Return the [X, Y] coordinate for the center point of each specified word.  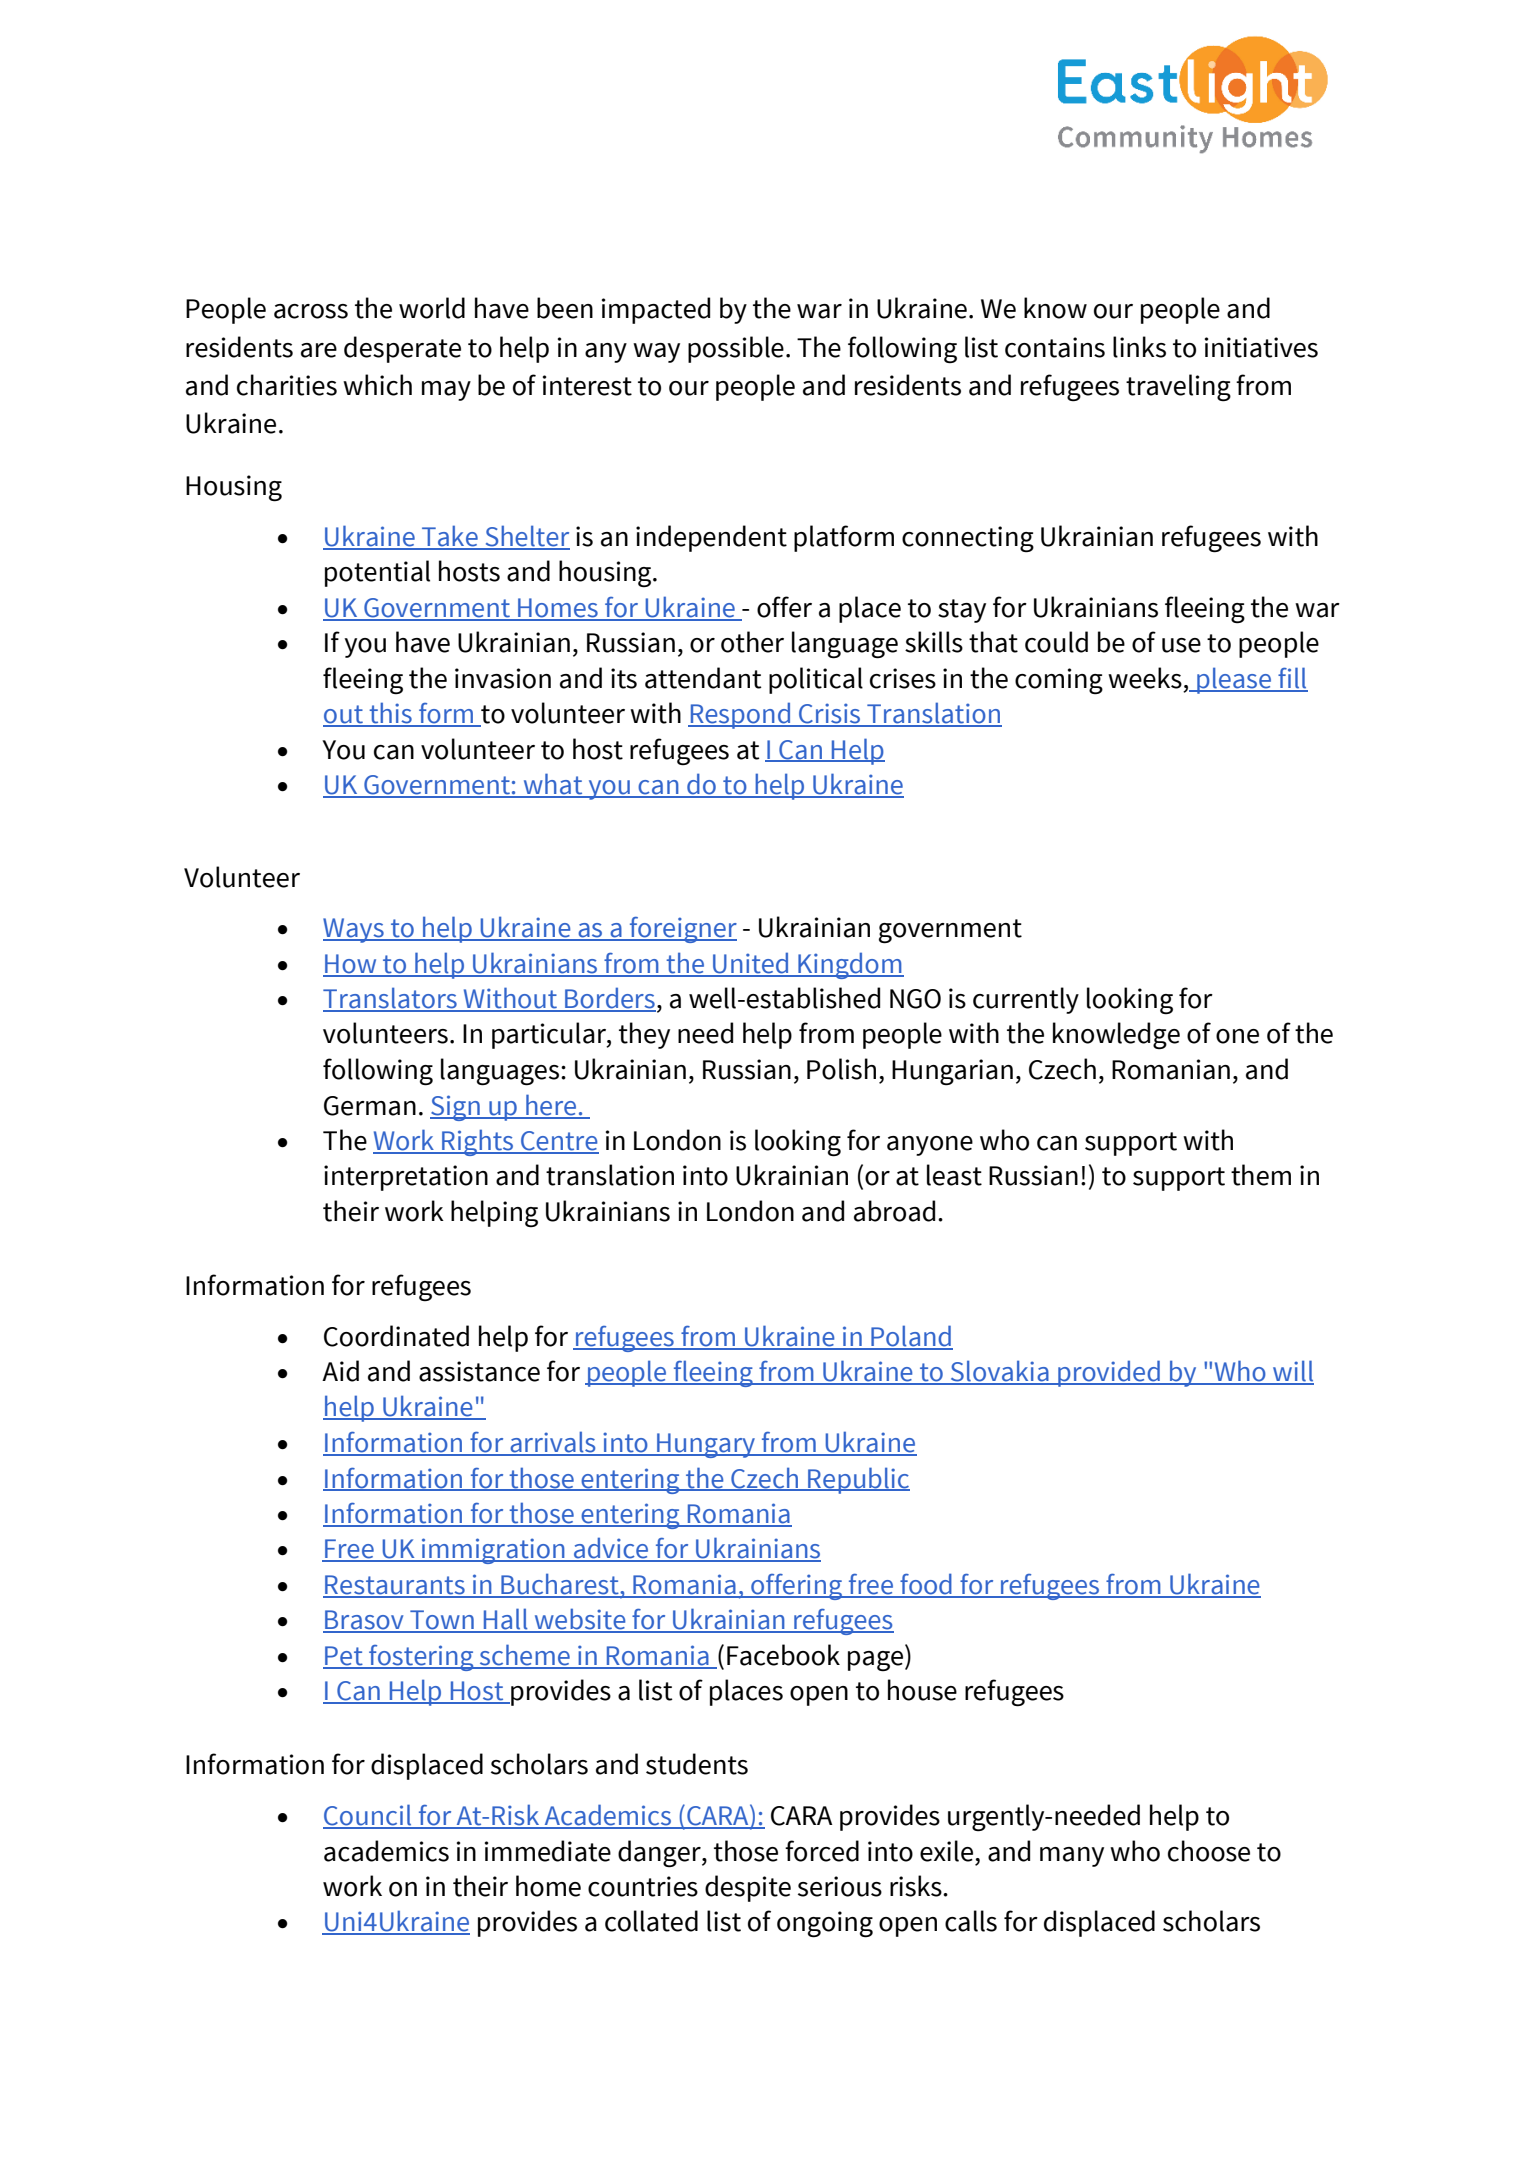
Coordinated [396, 1336]
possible [736, 349]
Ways [354, 930]
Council [368, 1816]
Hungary [706, 1445]
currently [1026, 1000]
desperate [402, 349]
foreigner [682, 930]
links [1139, 347]
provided [1109, 1373]
